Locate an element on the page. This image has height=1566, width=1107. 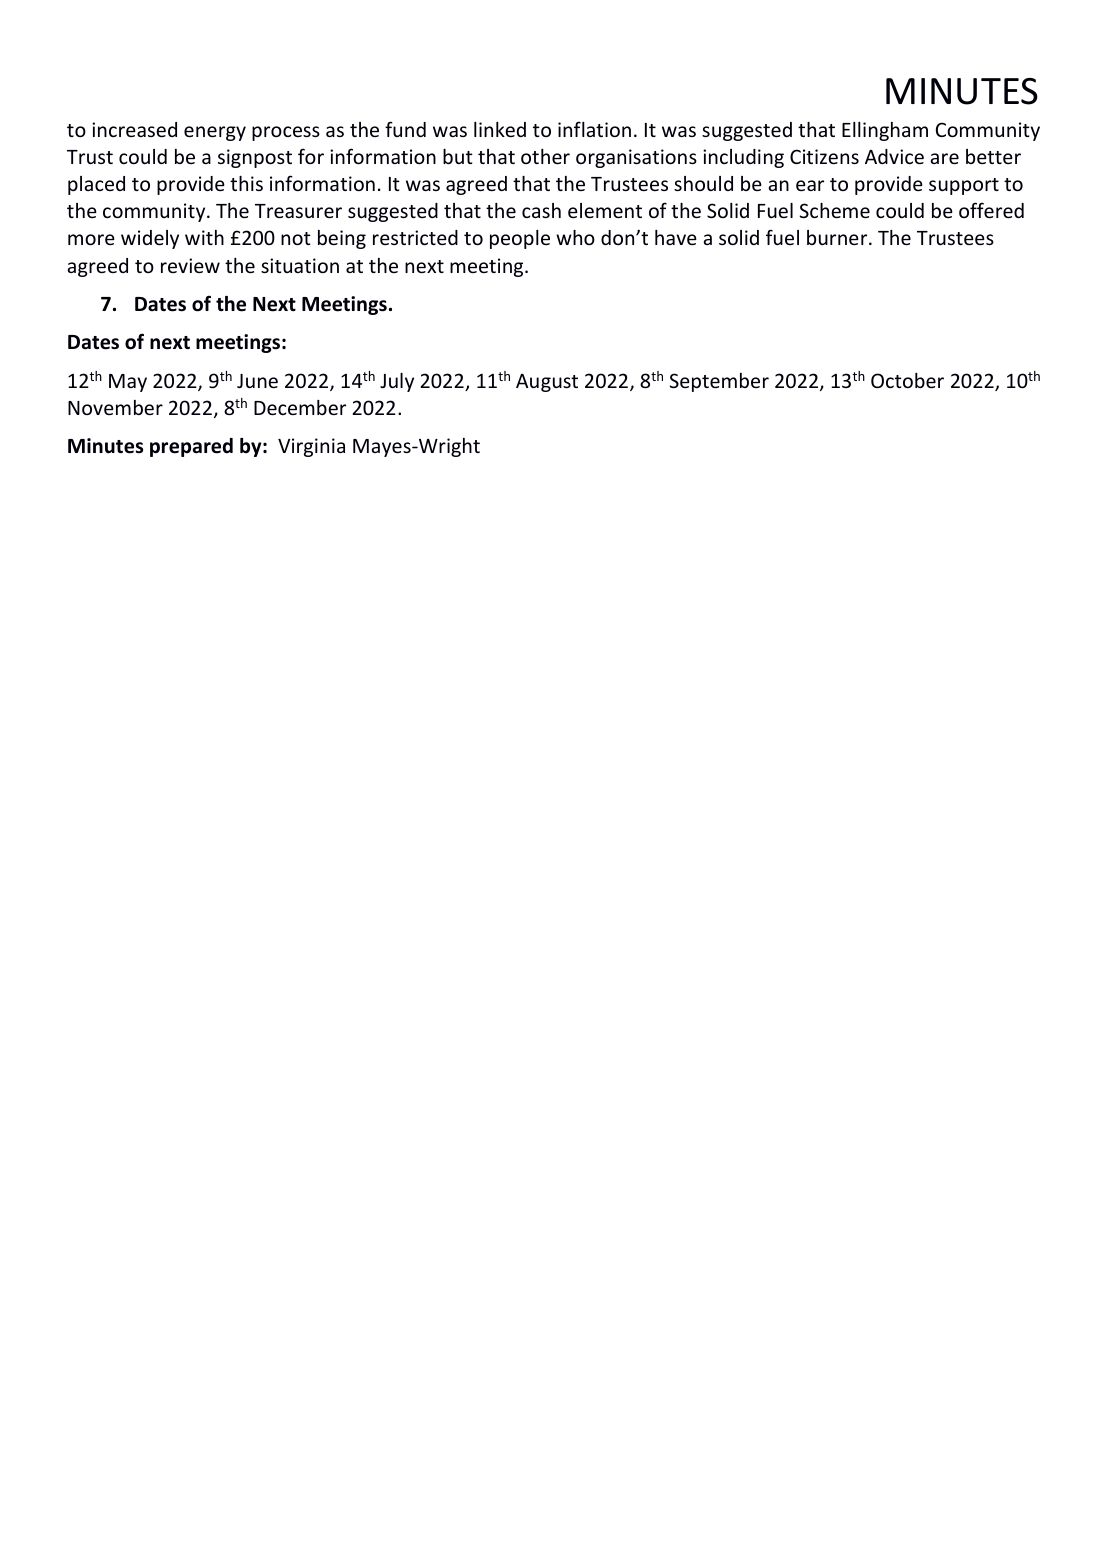
linked is located at coordinates (500, 129).
